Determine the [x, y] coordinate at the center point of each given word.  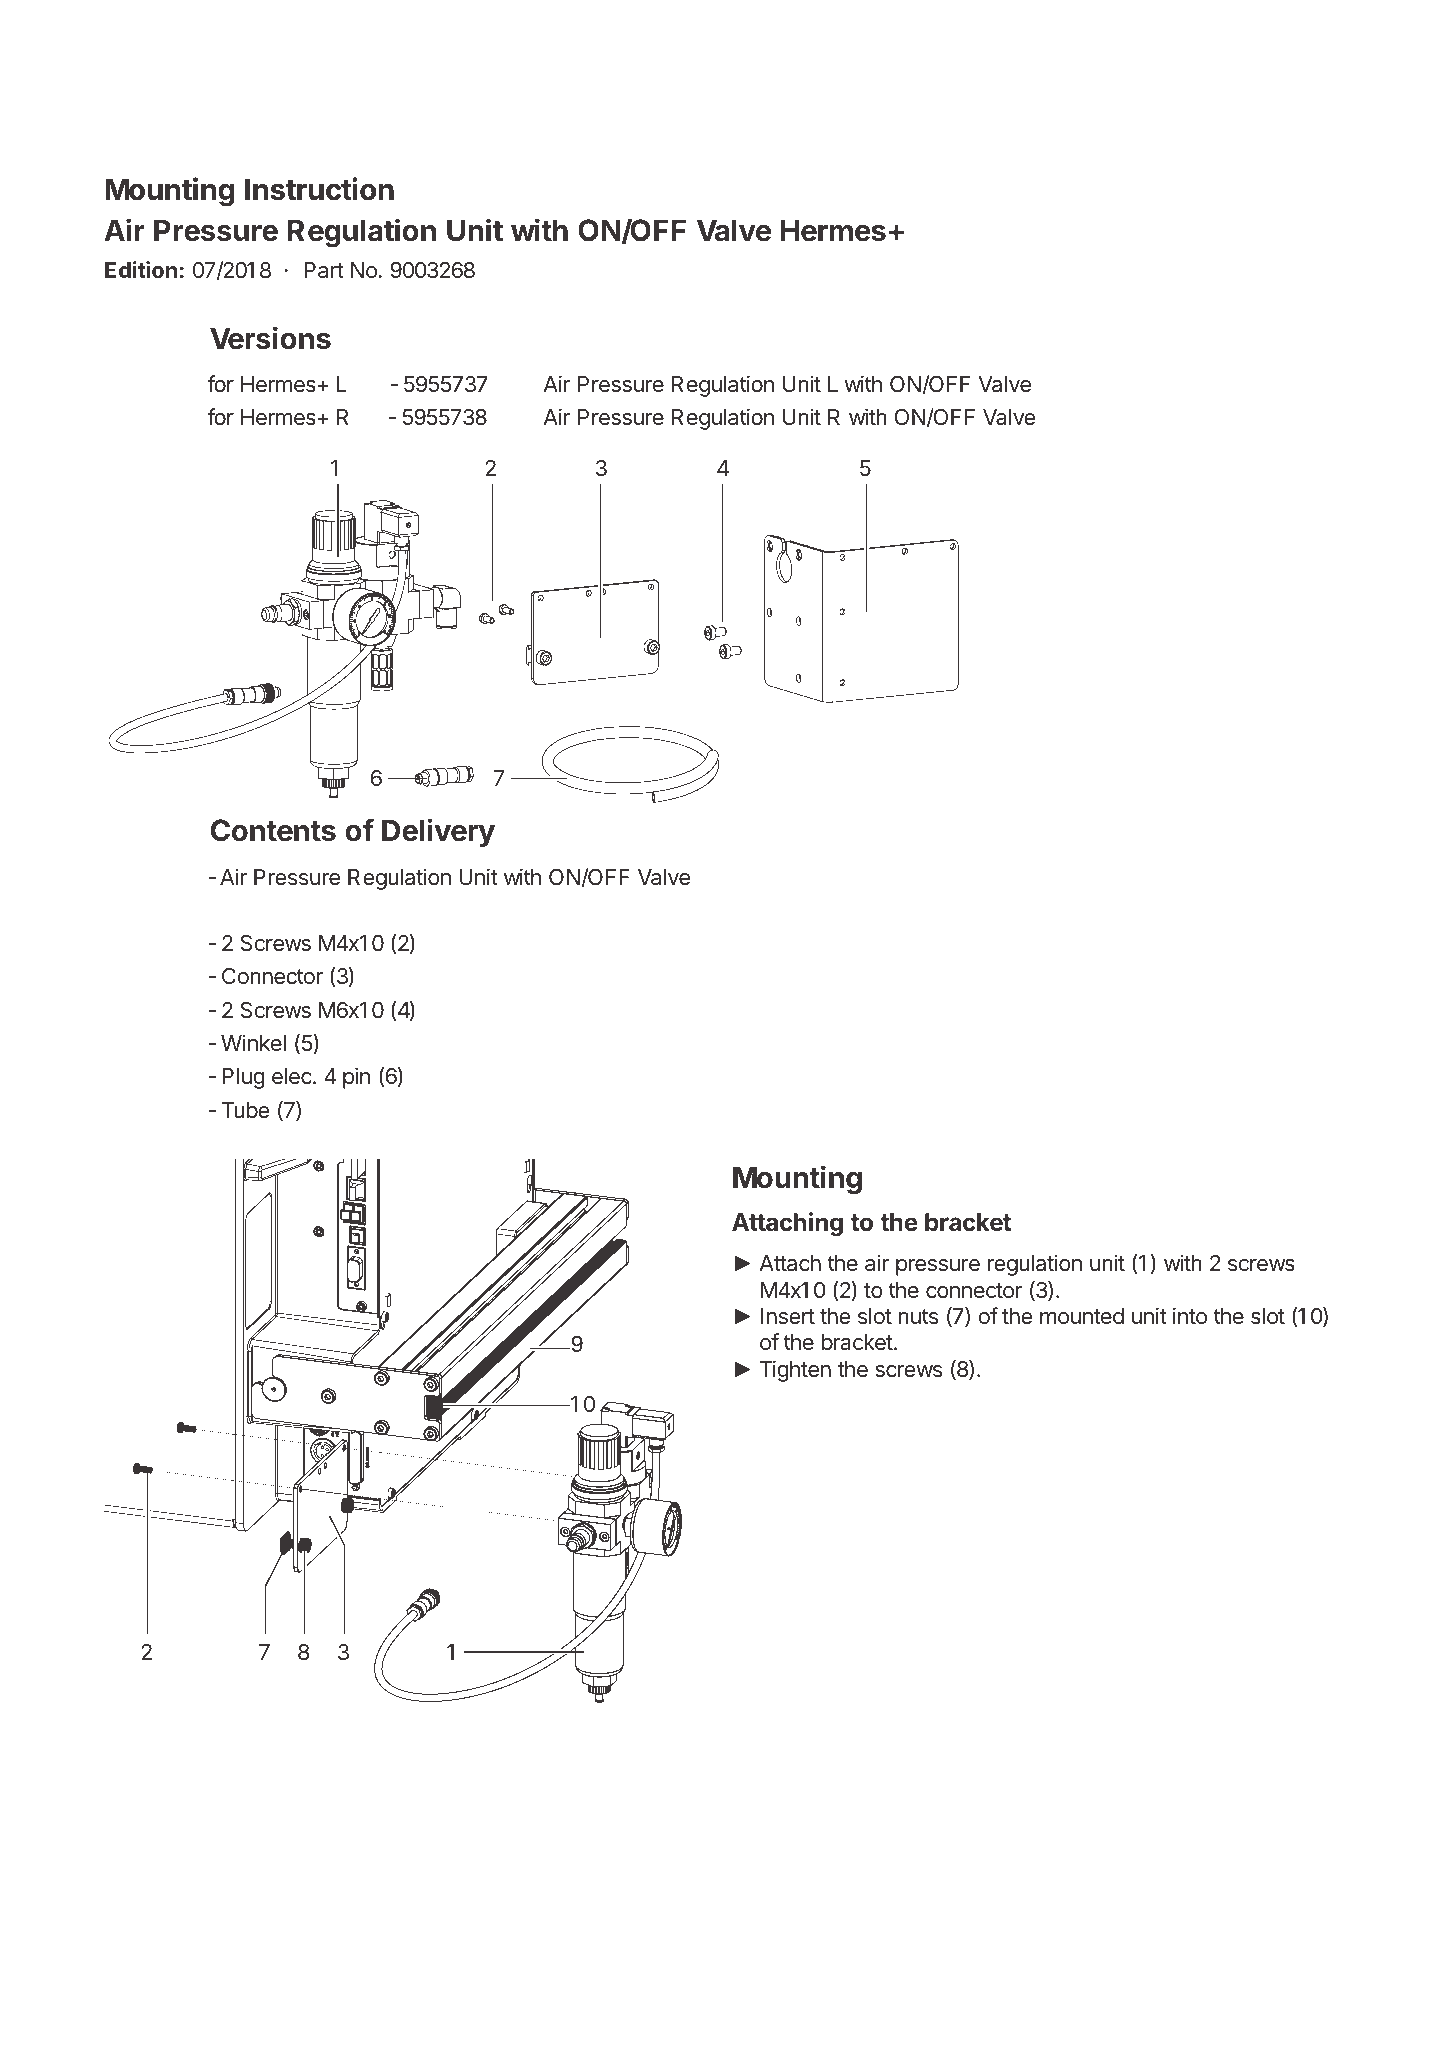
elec [293, 1076]
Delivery [438, 832]
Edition [141, 269]
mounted [1082, 1316]
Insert [788, 1316]
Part [324, 270]
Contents [273, 830]
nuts [918, 1317]
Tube [245, 1110]
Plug [243, 1078]
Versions [270, 338]
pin [356, 1078]
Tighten [795, 1371]
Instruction [319, 189]
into [1190, 1315]
